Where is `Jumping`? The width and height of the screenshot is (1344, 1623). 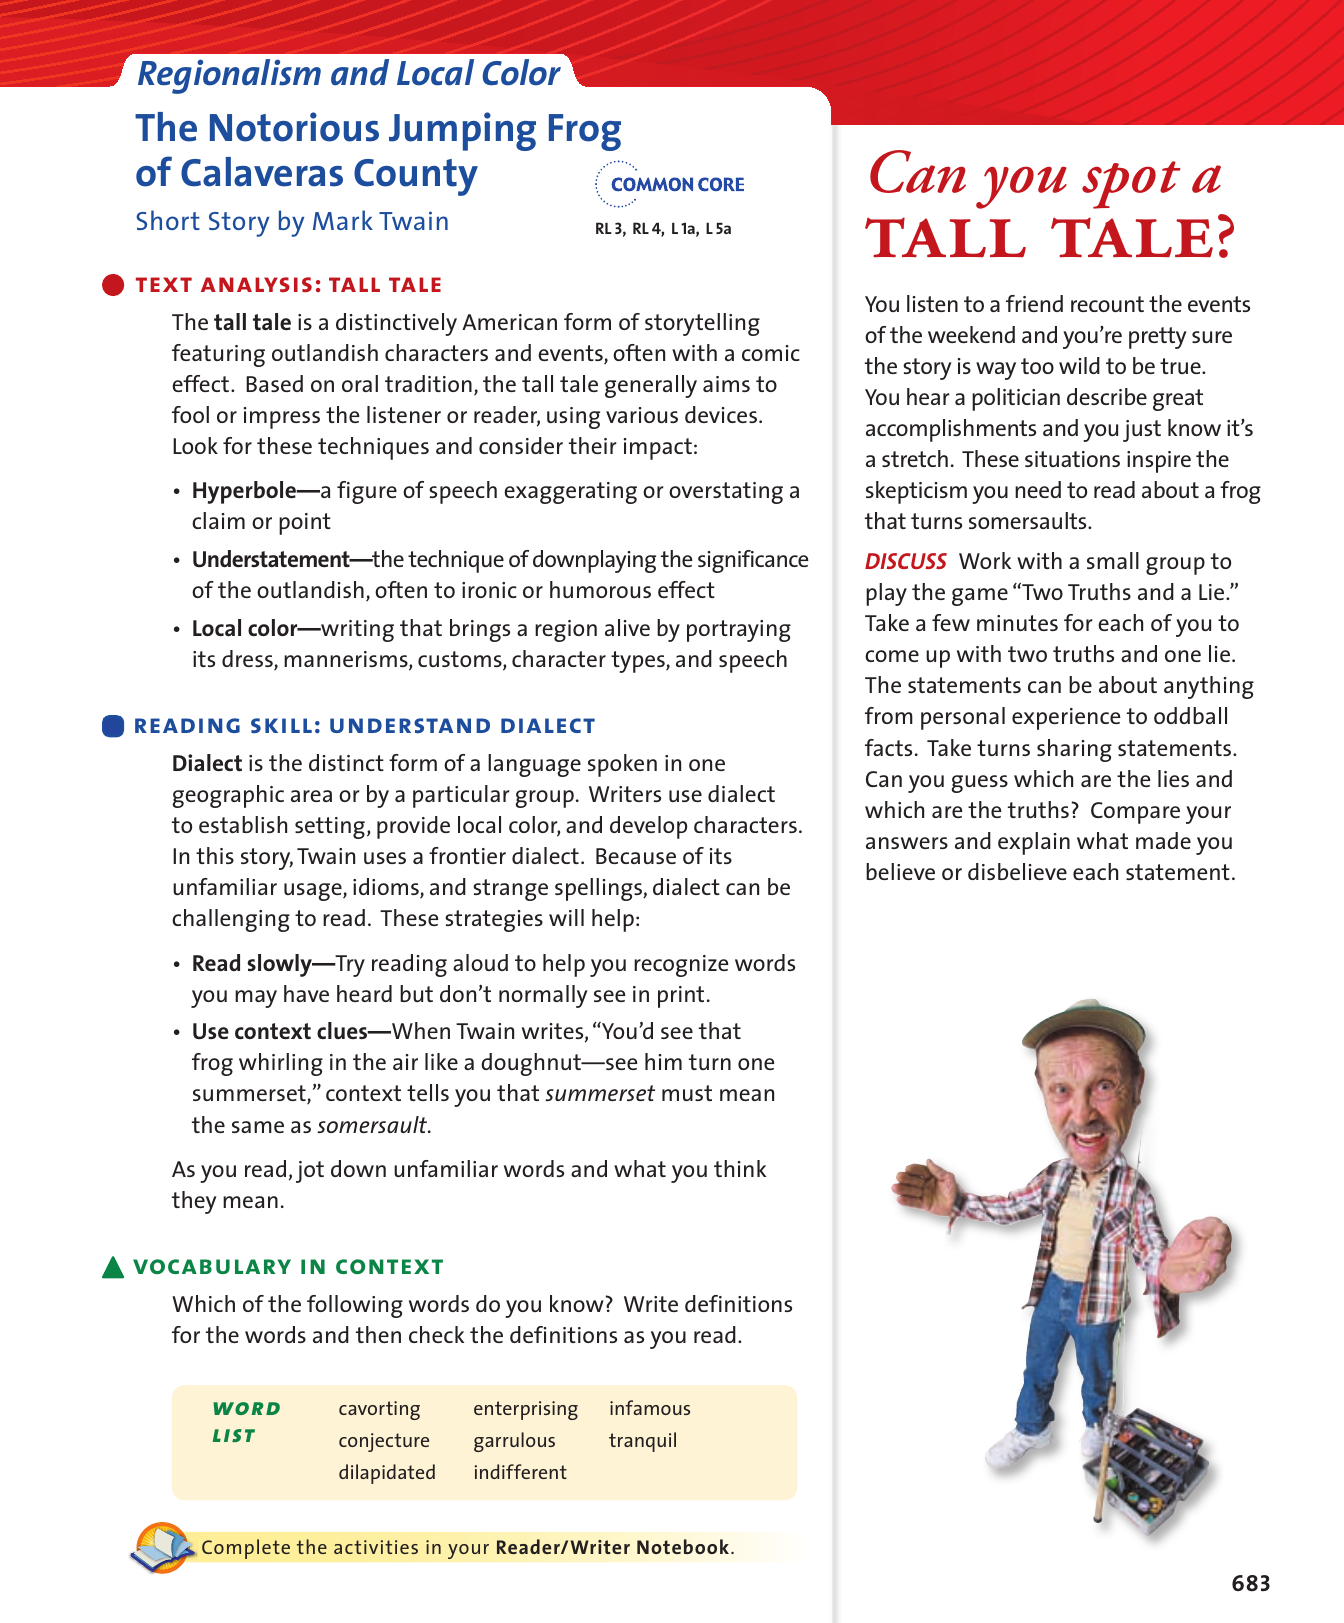 Jumping is located at coordinates (462, 131).
